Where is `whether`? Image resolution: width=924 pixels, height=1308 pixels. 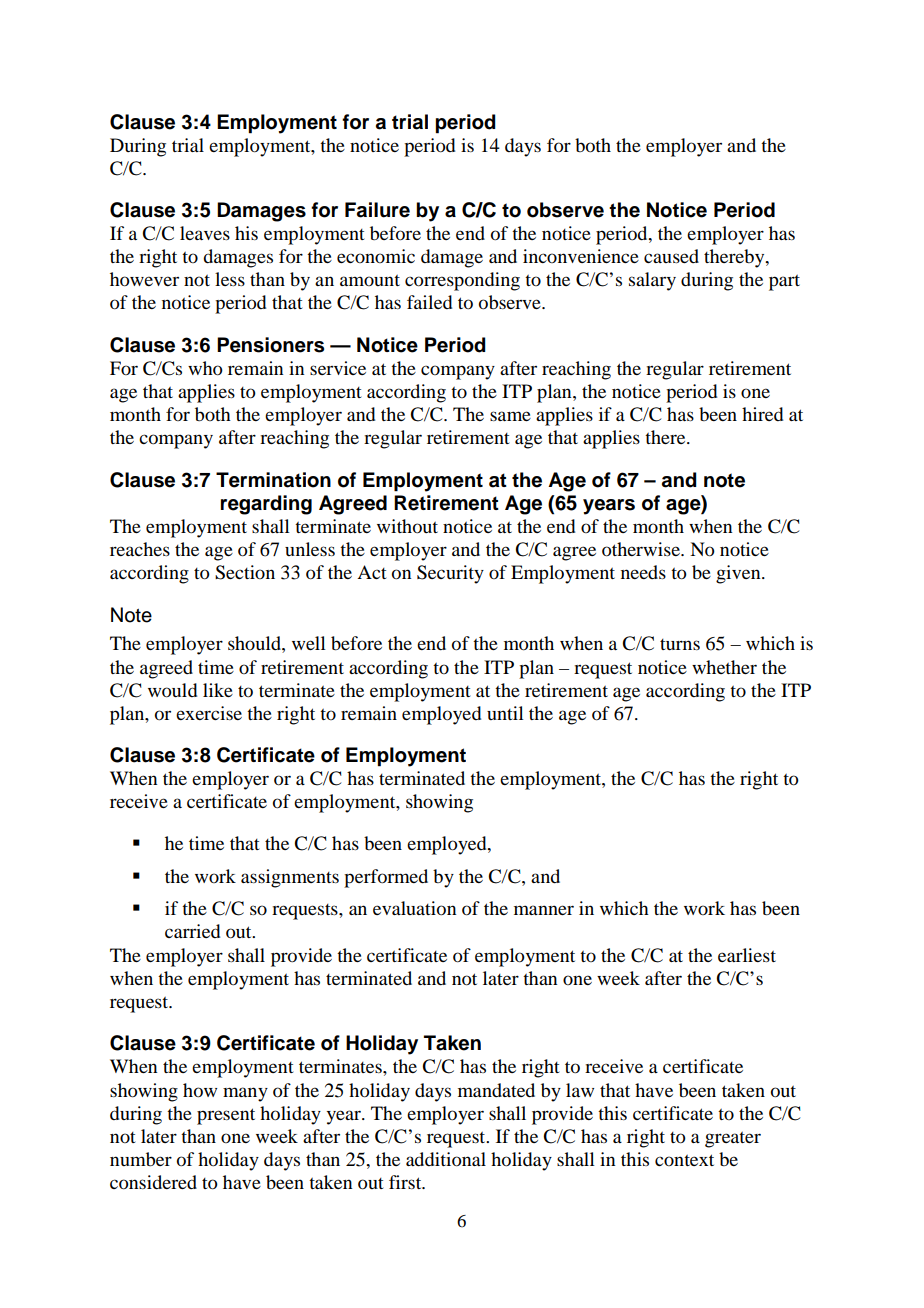 whether is located at coordinates (724, 667).
